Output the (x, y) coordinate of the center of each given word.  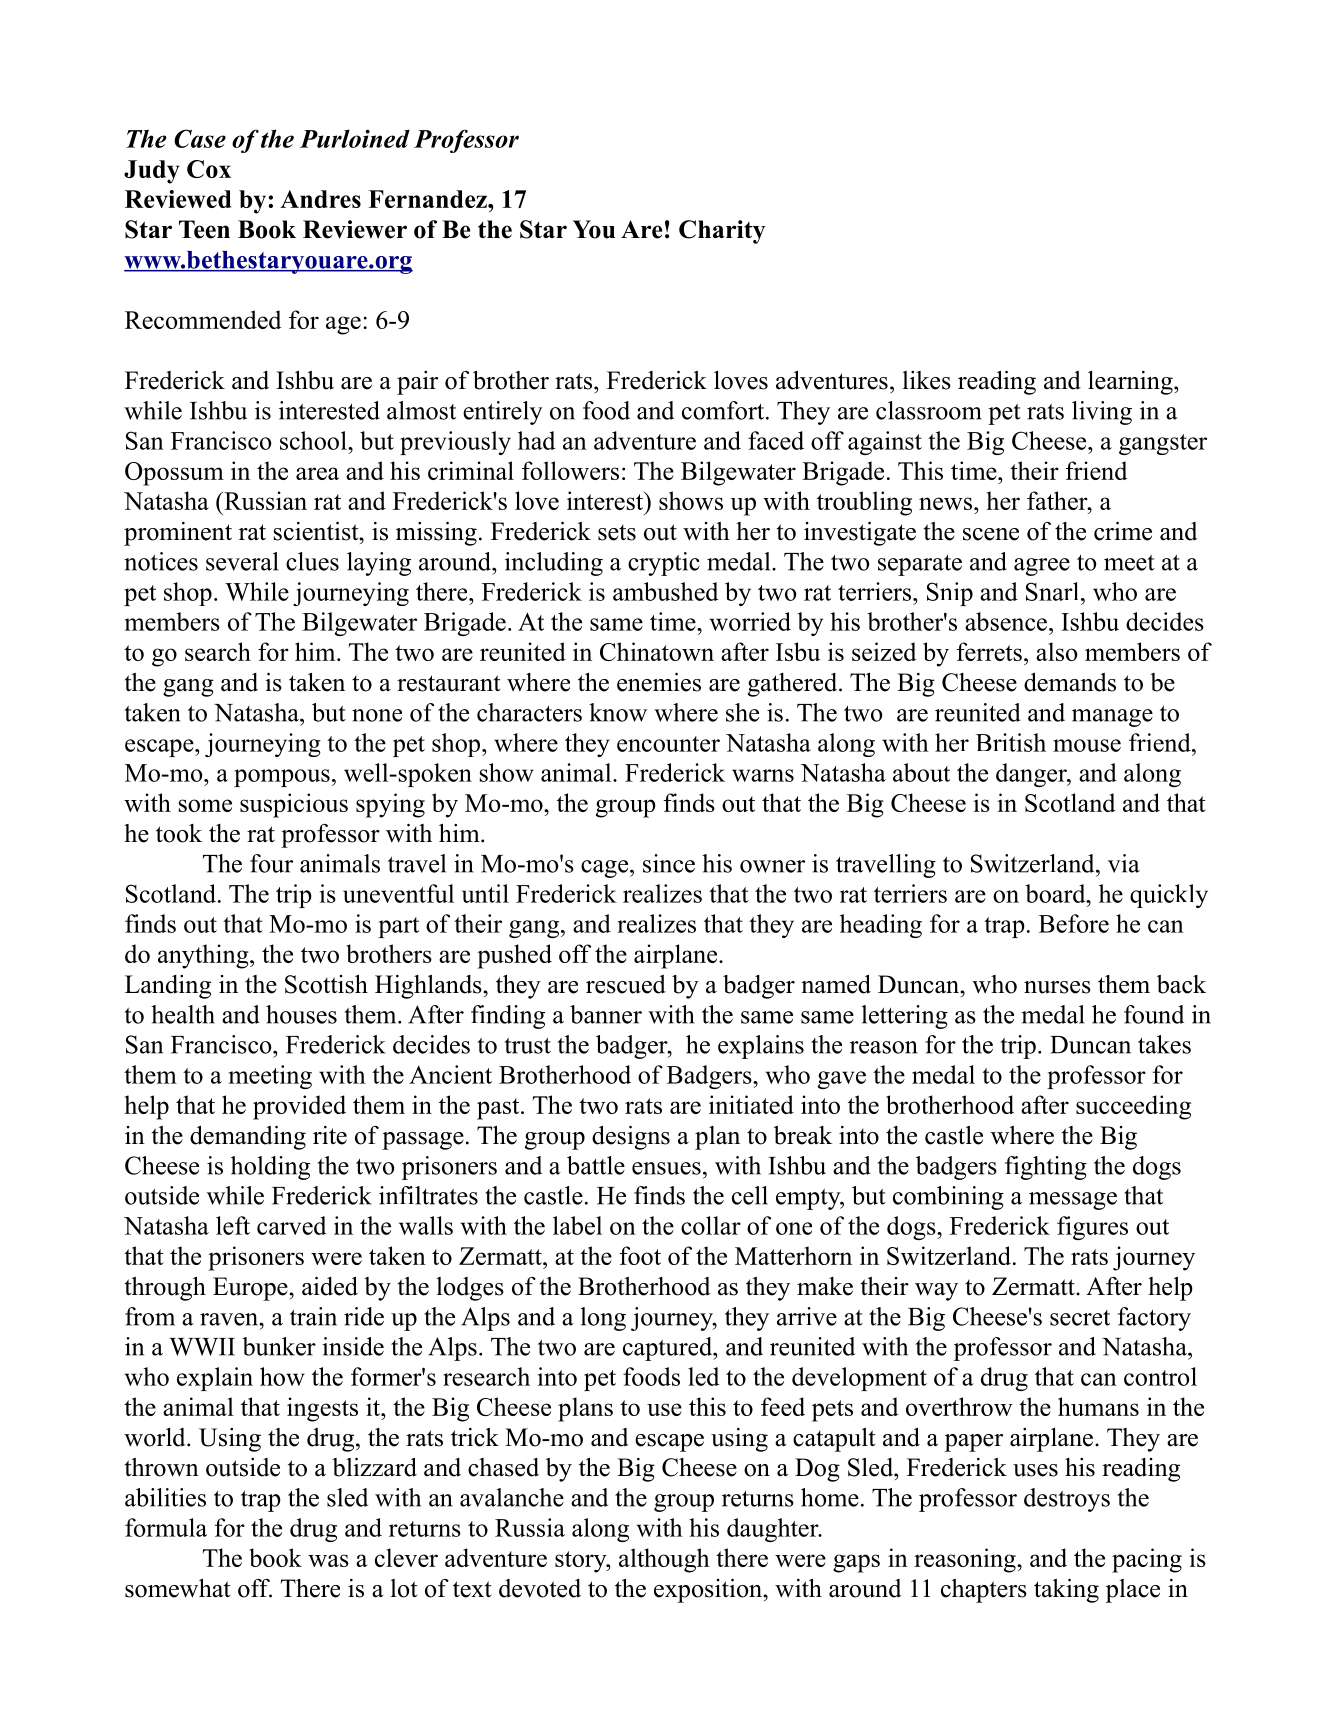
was (328, 1560)
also (1057, 651)
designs (631, 1138)
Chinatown (657, 651)
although (664, 1560)
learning (1131, 383)
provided (299, 1107)
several (242, 561)
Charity (722, 232)
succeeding (1133, 1107)
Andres (320, 199)
